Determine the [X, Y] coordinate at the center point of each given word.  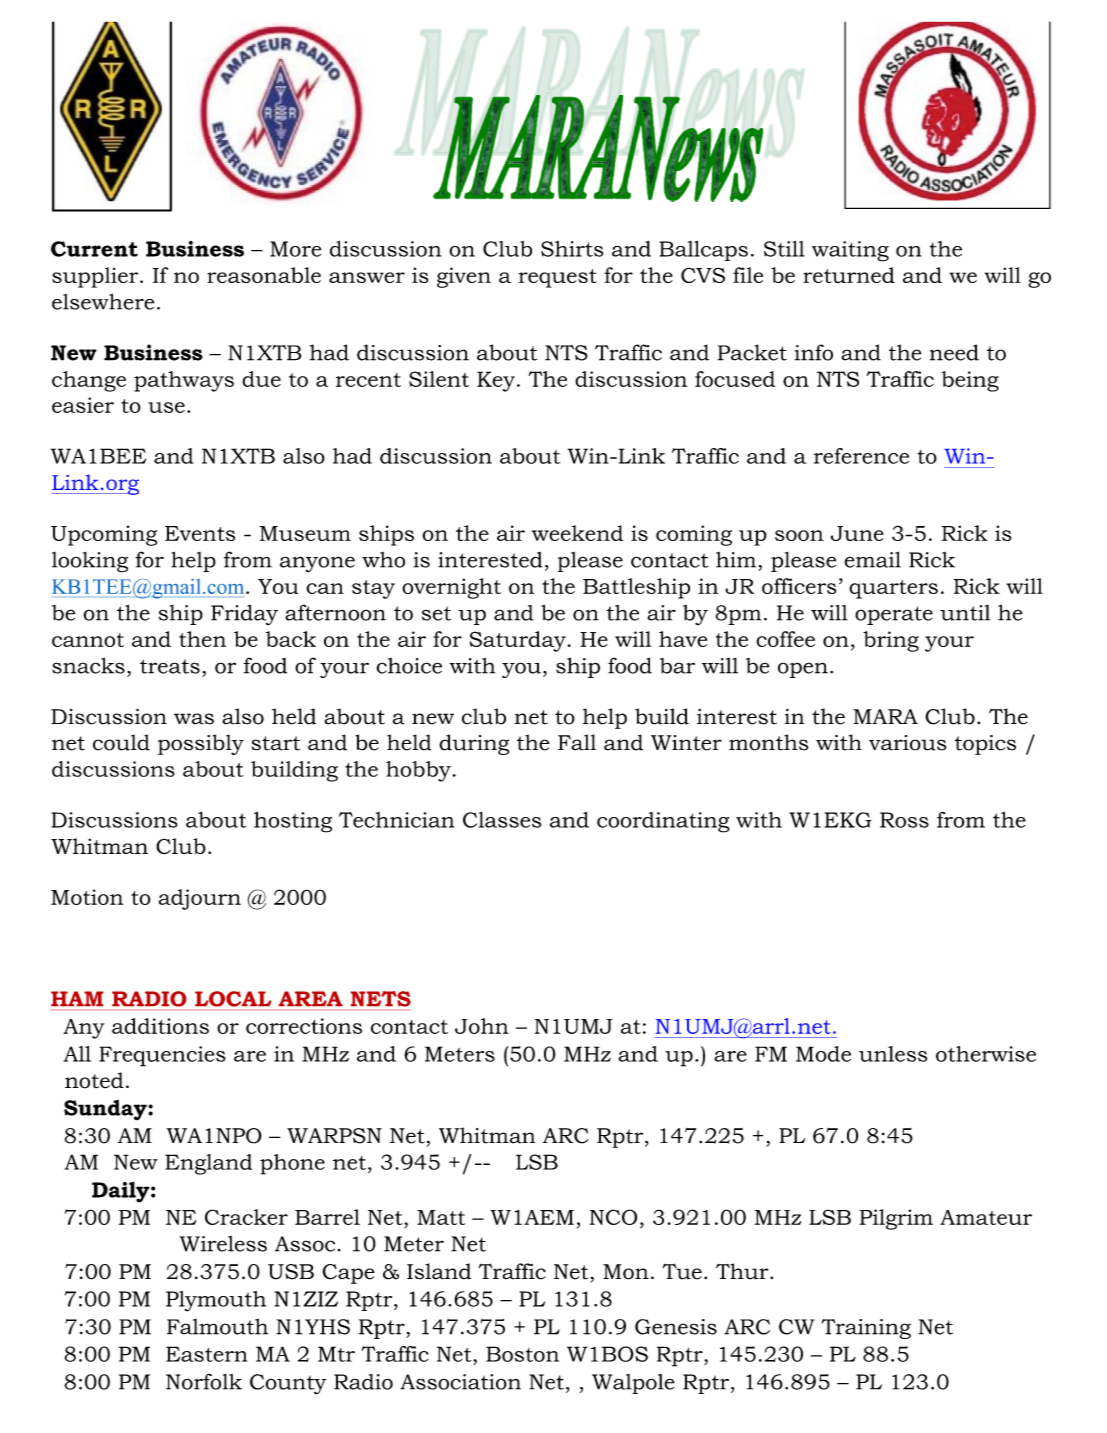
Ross [904, 820]
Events [200, 533]
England [208, 1164]
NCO [613, 1217]
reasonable [264, 275]
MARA [885, 716]
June [857, 533]
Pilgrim [896, 1219]
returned [849, 275]
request [558, 278]
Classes [502, 820]
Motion [87, 897]
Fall [577, 742]
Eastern [207, 1354]
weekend [577, 533]
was [194, 719]
